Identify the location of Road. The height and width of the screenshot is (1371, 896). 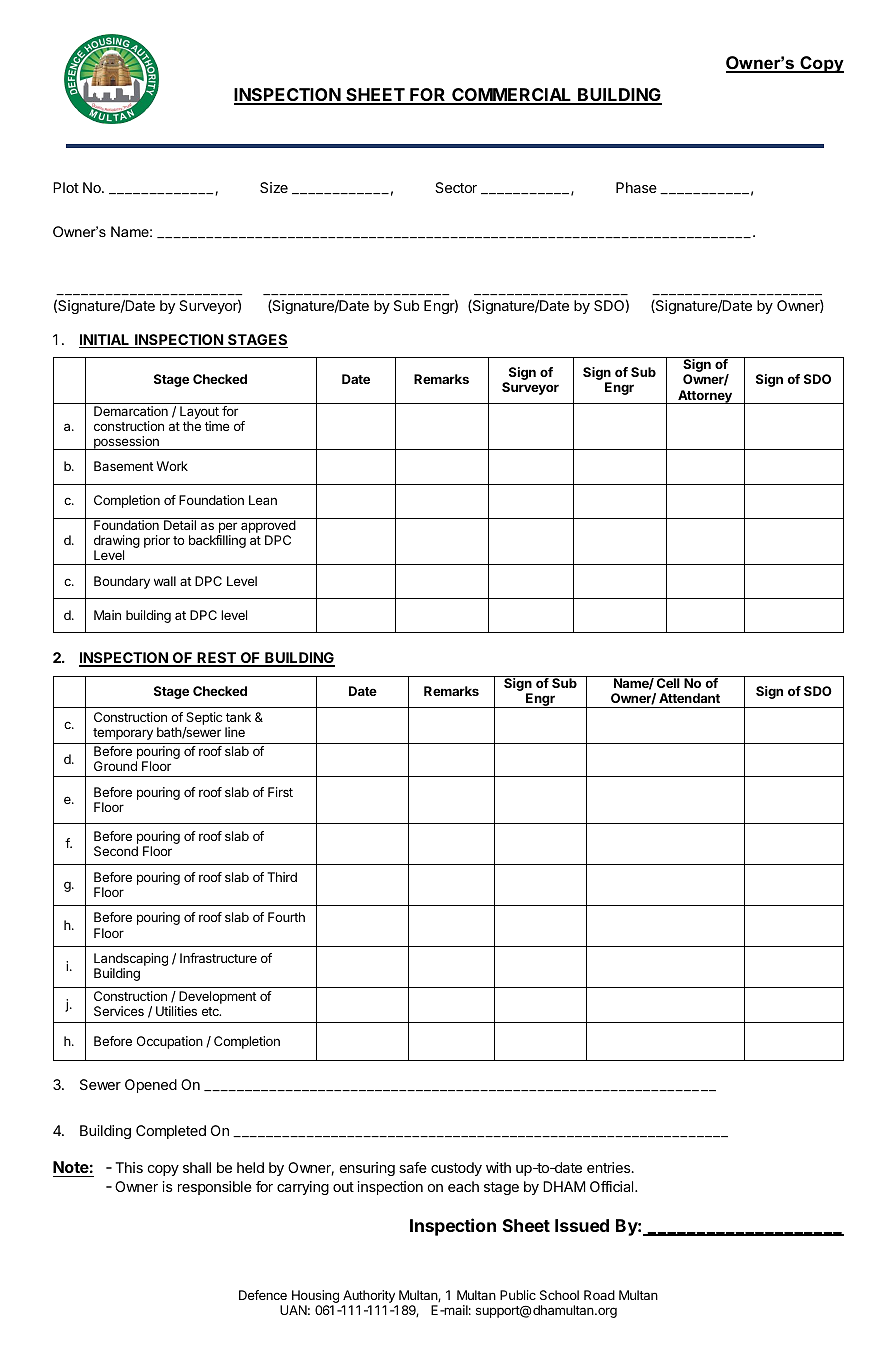
(599, 1295).
